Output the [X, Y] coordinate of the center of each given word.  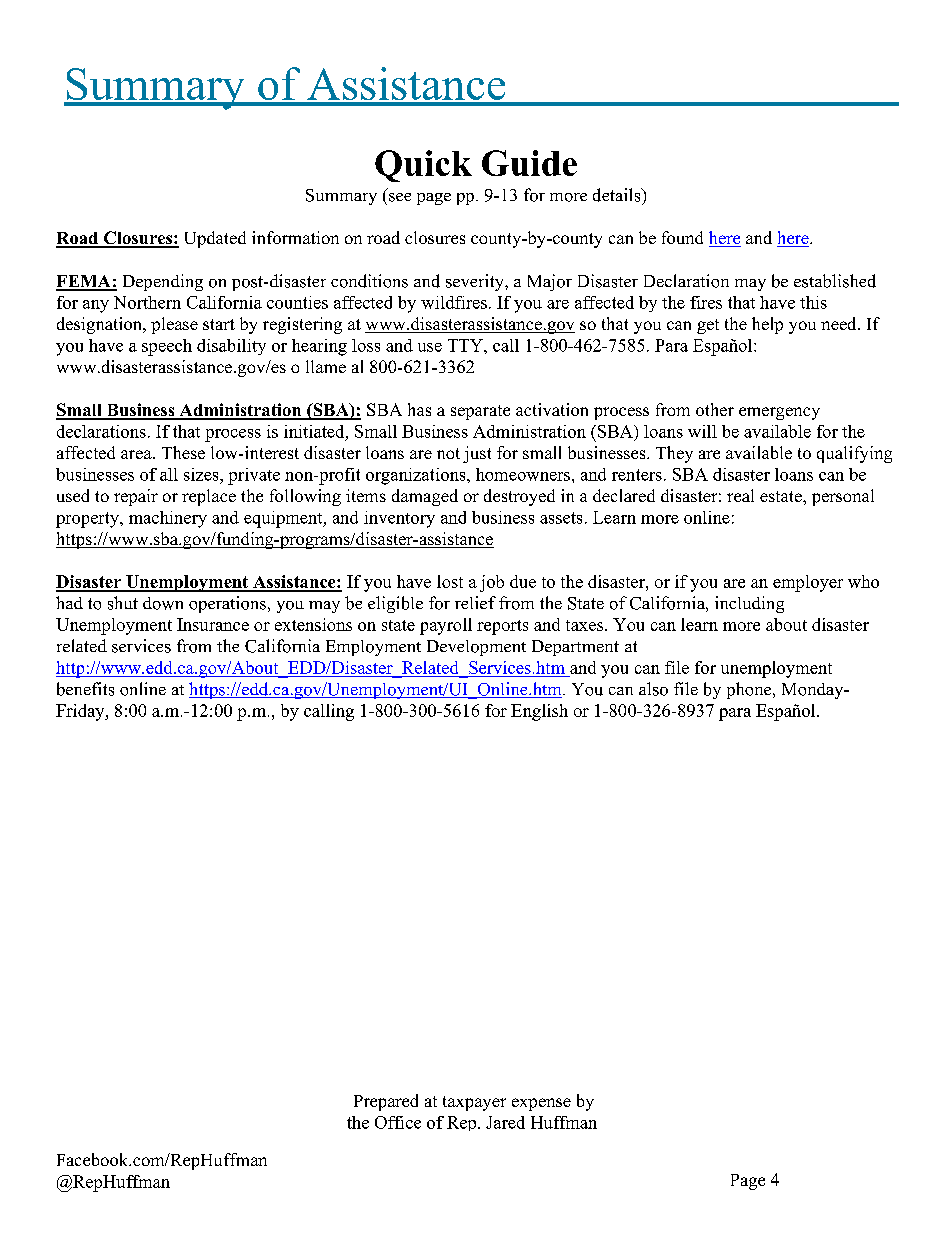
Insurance [213, 624]
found [682, 237]
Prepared [386, 1102]
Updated [215, 239]
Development [476, 648]
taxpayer [474, 1103]
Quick [423, 166]
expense [541, 1104]
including [749, 604]
